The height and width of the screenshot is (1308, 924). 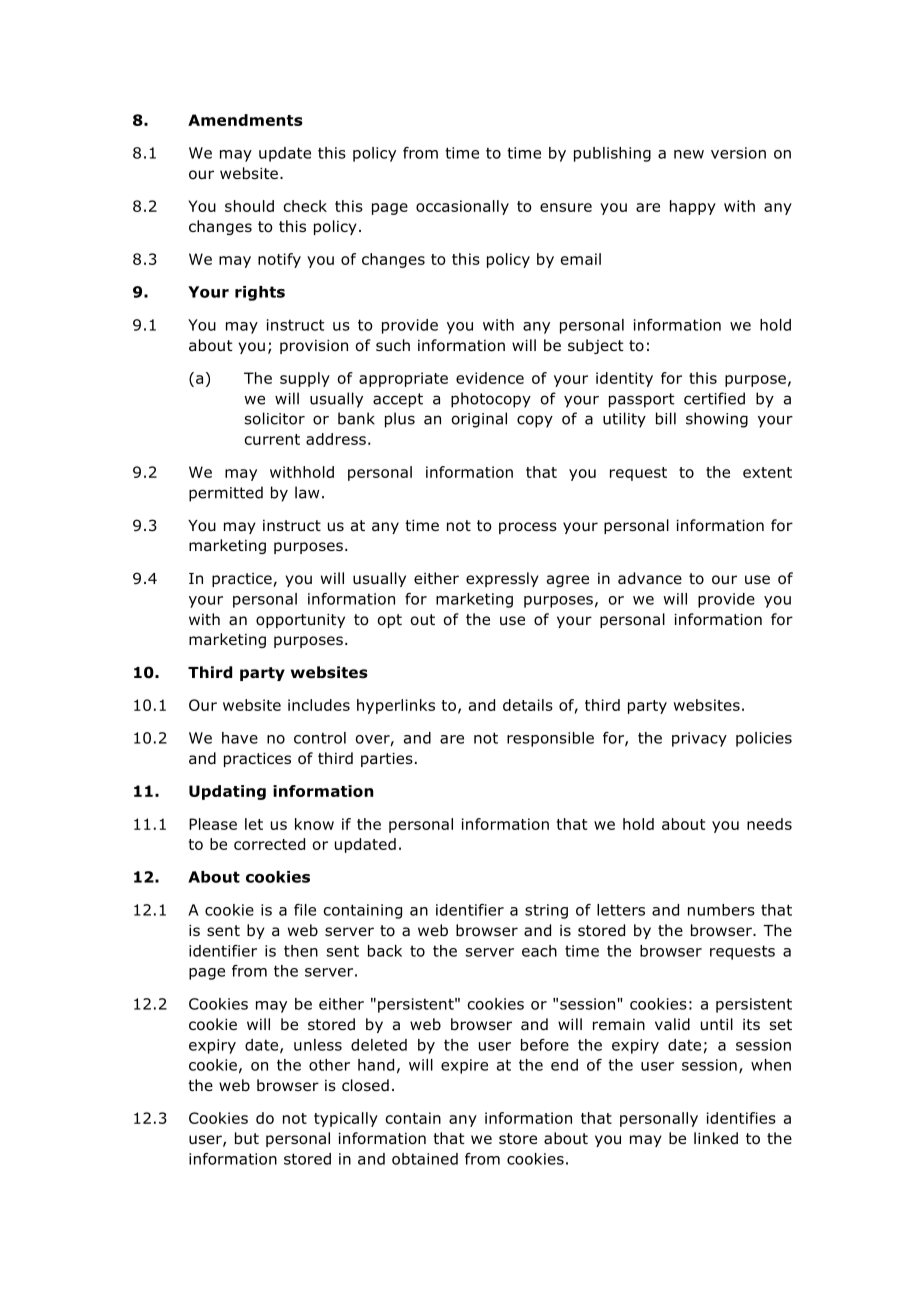 What do you see at coordinates (546, 911) in the screenshot?
I see `string` at bounding box center [546, 911].
